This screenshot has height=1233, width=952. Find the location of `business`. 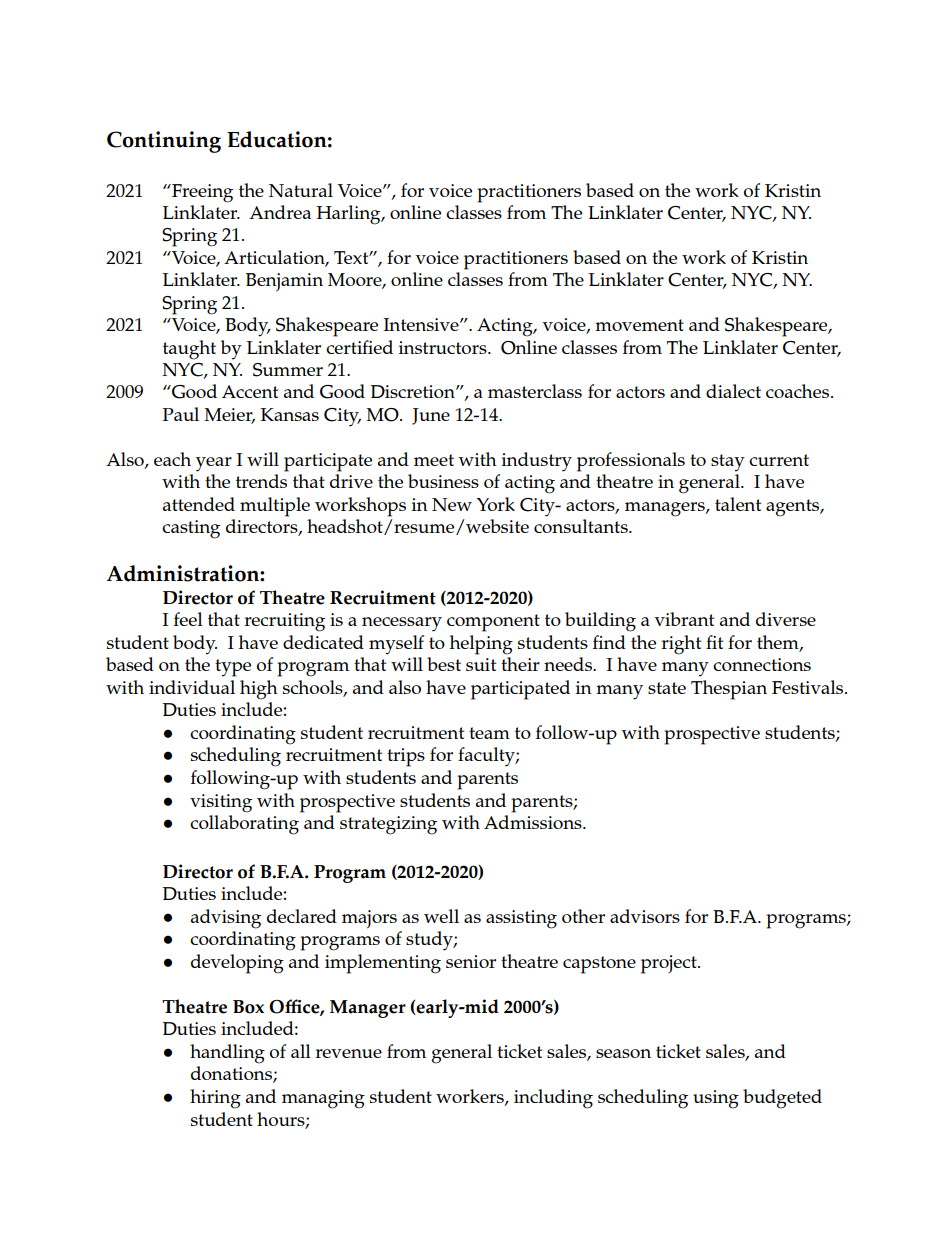

business is located at coordinates (443, 481).
